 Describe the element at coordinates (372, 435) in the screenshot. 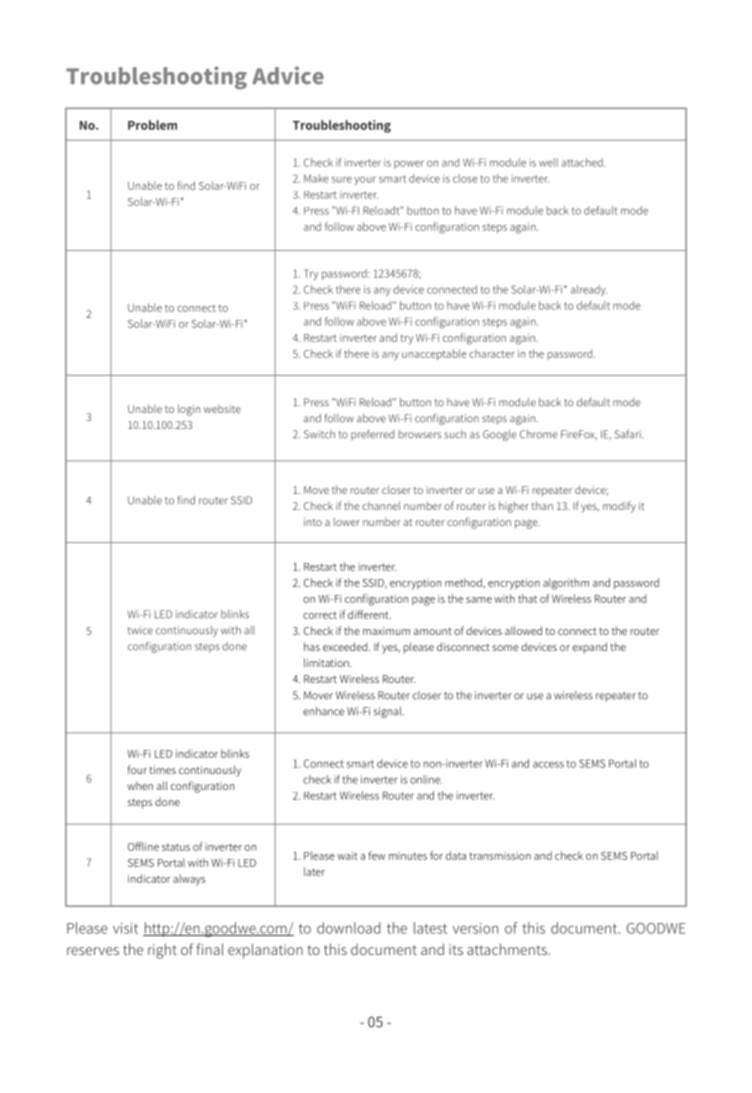

I see `preferred` at that location.
